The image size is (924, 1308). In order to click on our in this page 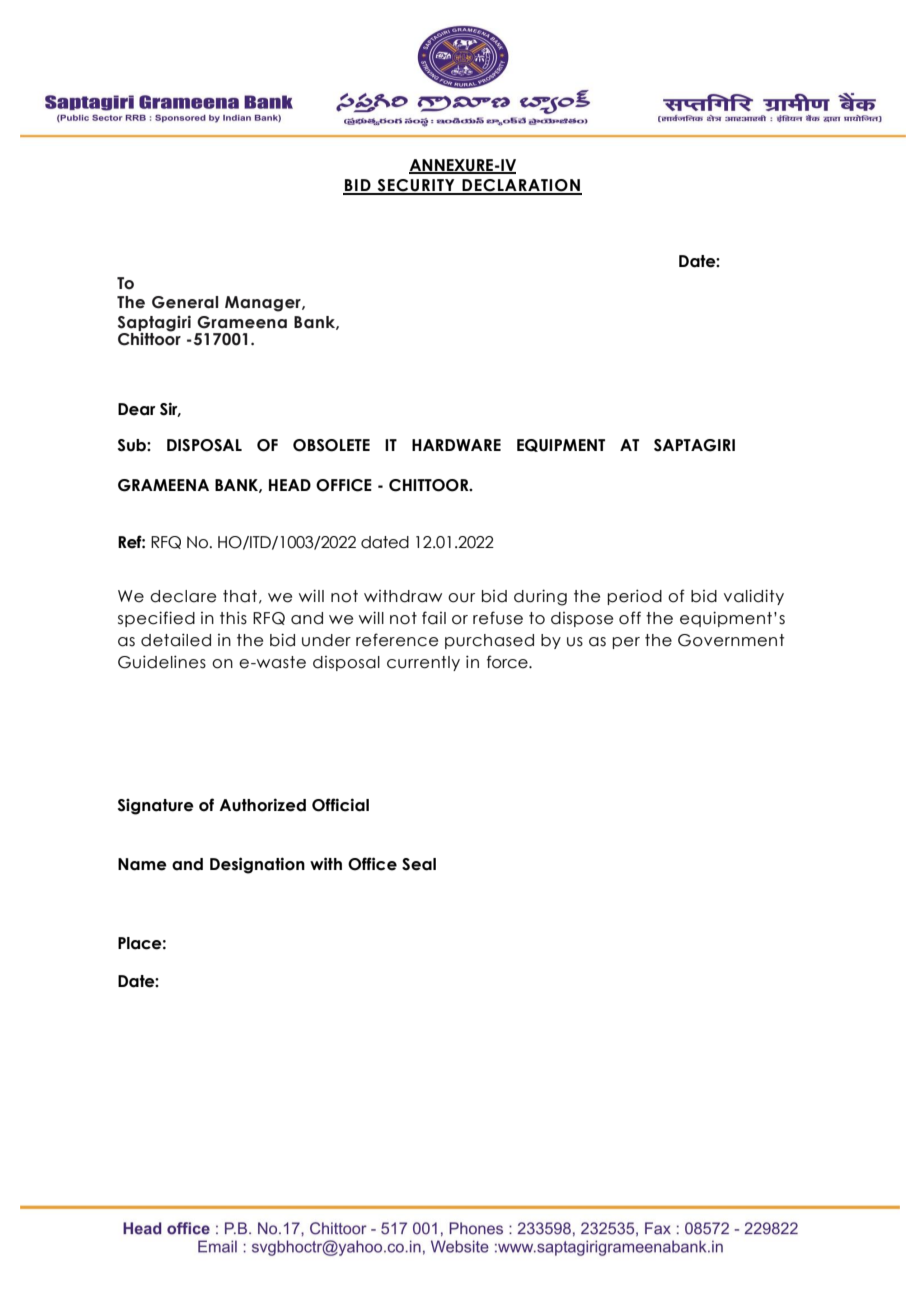, I will do `click(461, 598)`.
